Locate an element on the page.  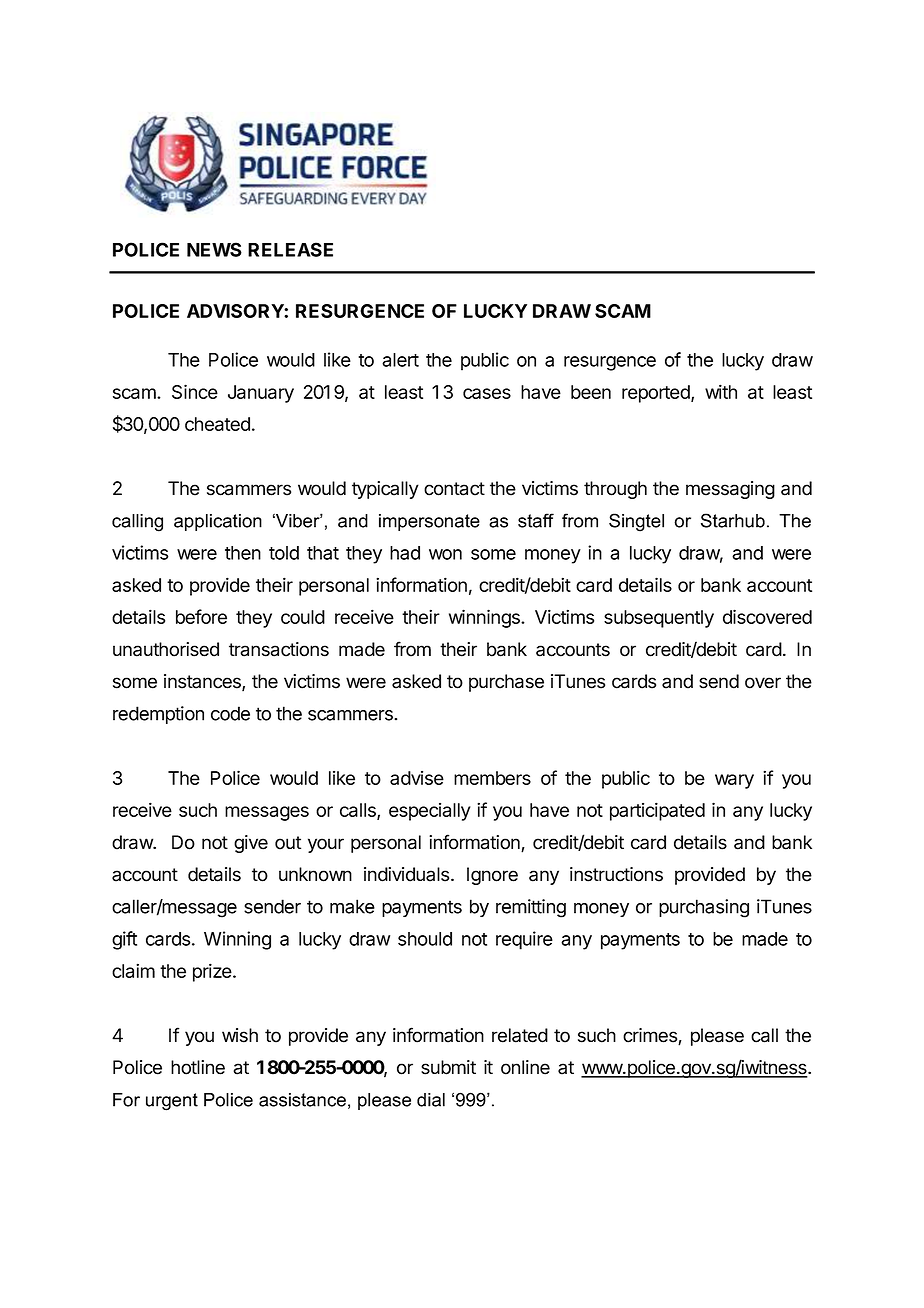
alert is located at coordinates (400, 360).
